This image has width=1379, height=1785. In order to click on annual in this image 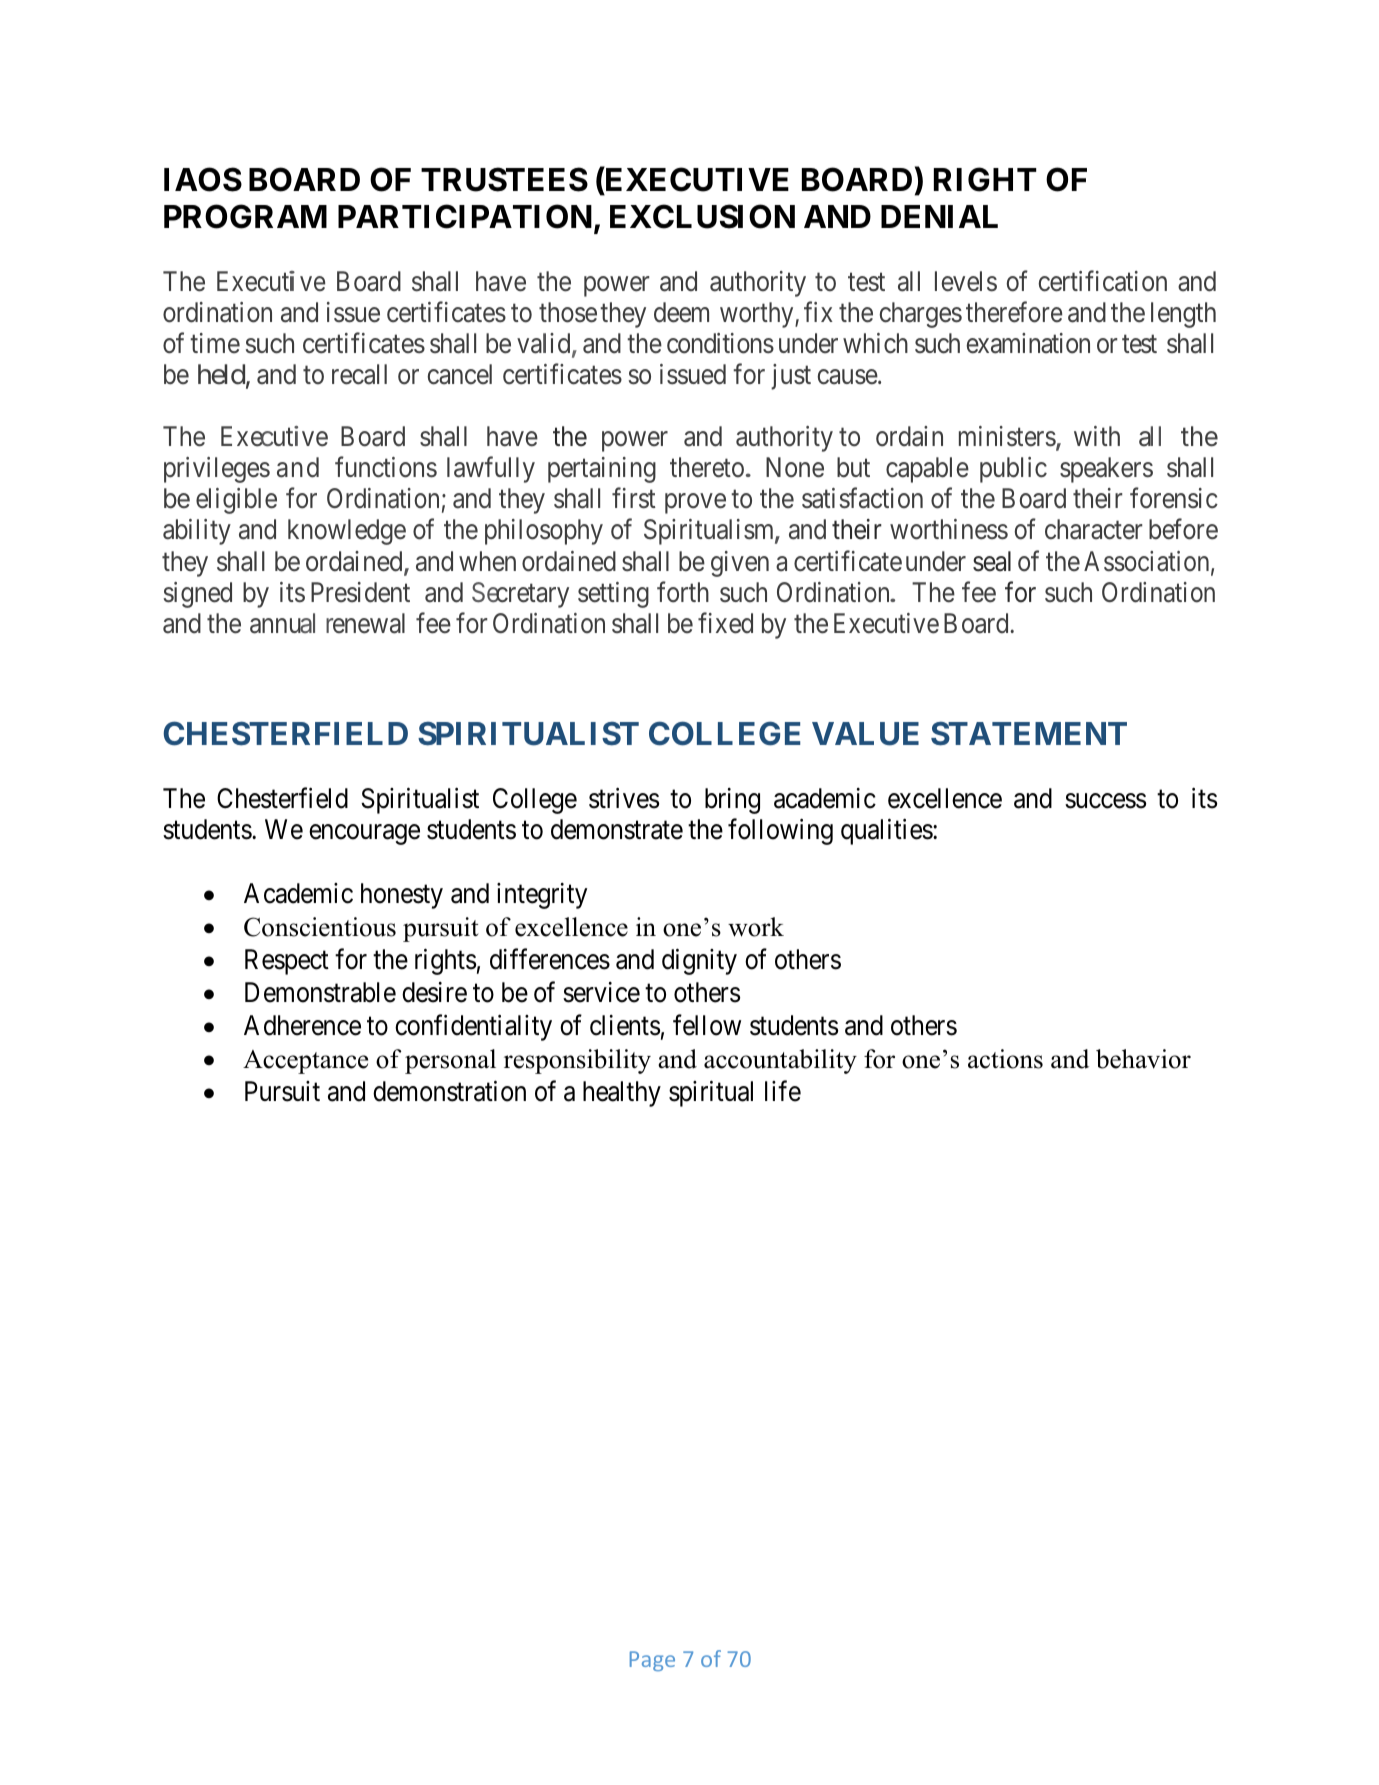, I will do `click(282, 623)`.
